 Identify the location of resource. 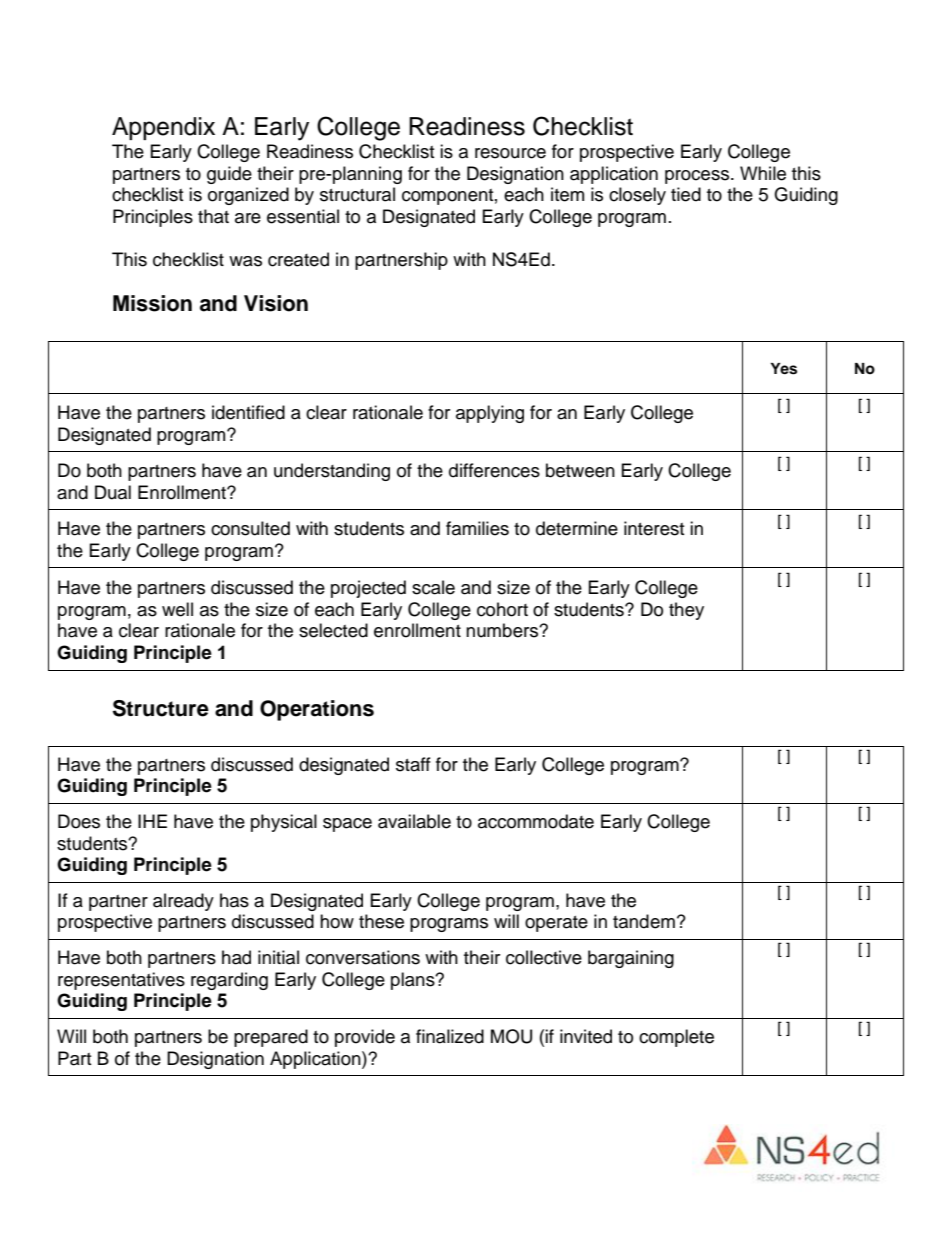
(510, 153).
